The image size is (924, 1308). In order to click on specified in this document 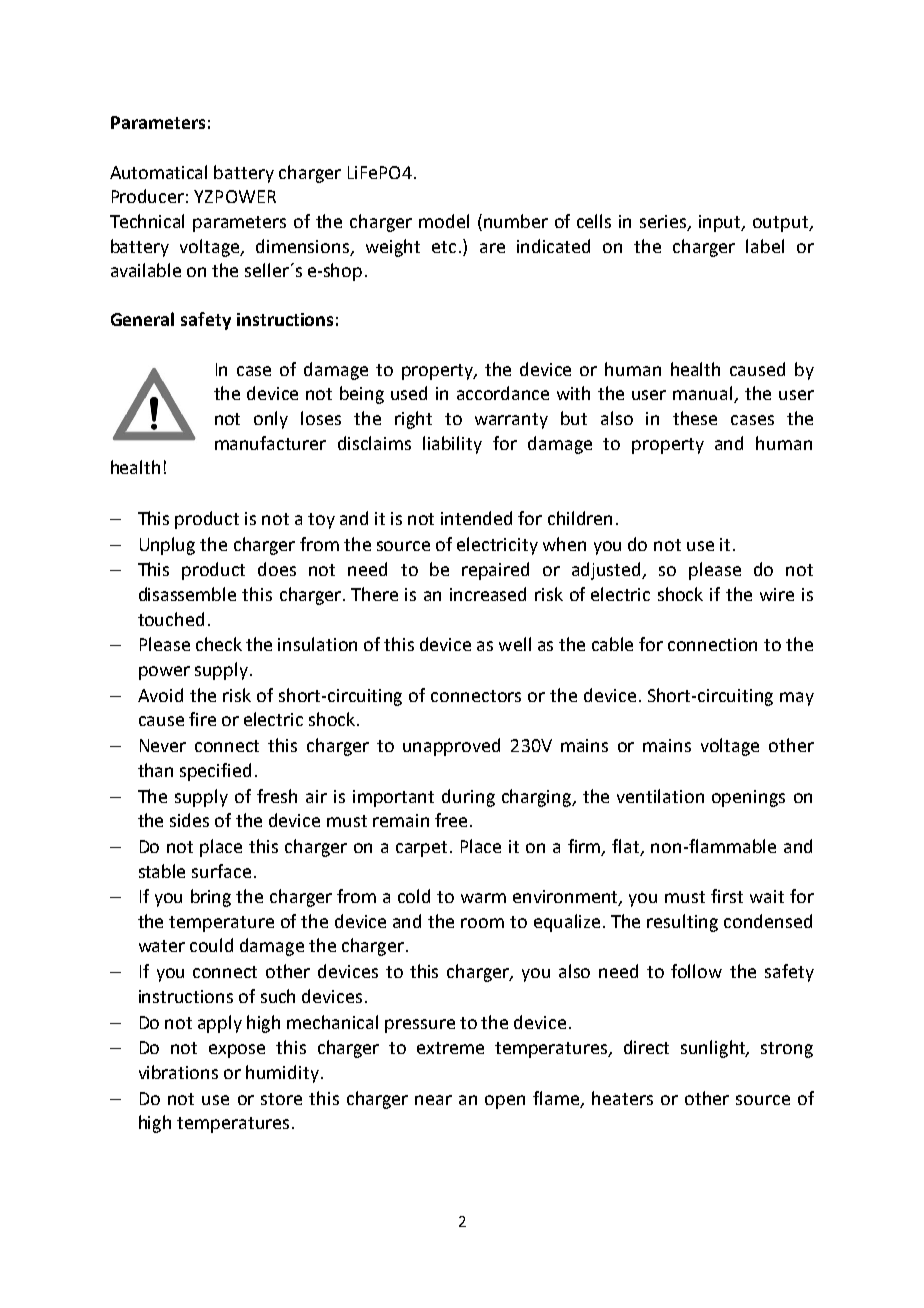, I will do `click(215, 772)`.
